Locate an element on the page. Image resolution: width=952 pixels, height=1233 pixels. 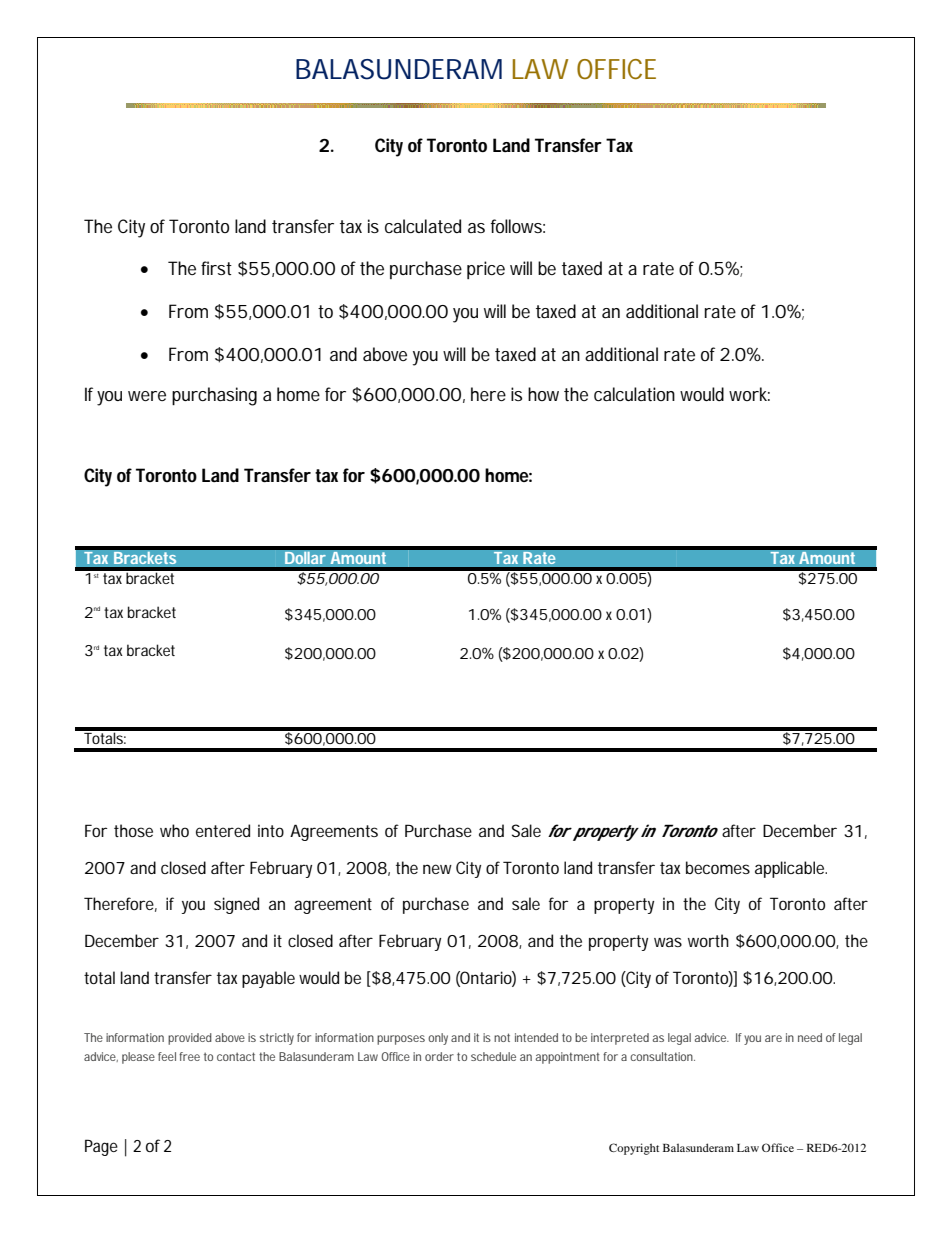
price is located at coordinates (486, 270).
